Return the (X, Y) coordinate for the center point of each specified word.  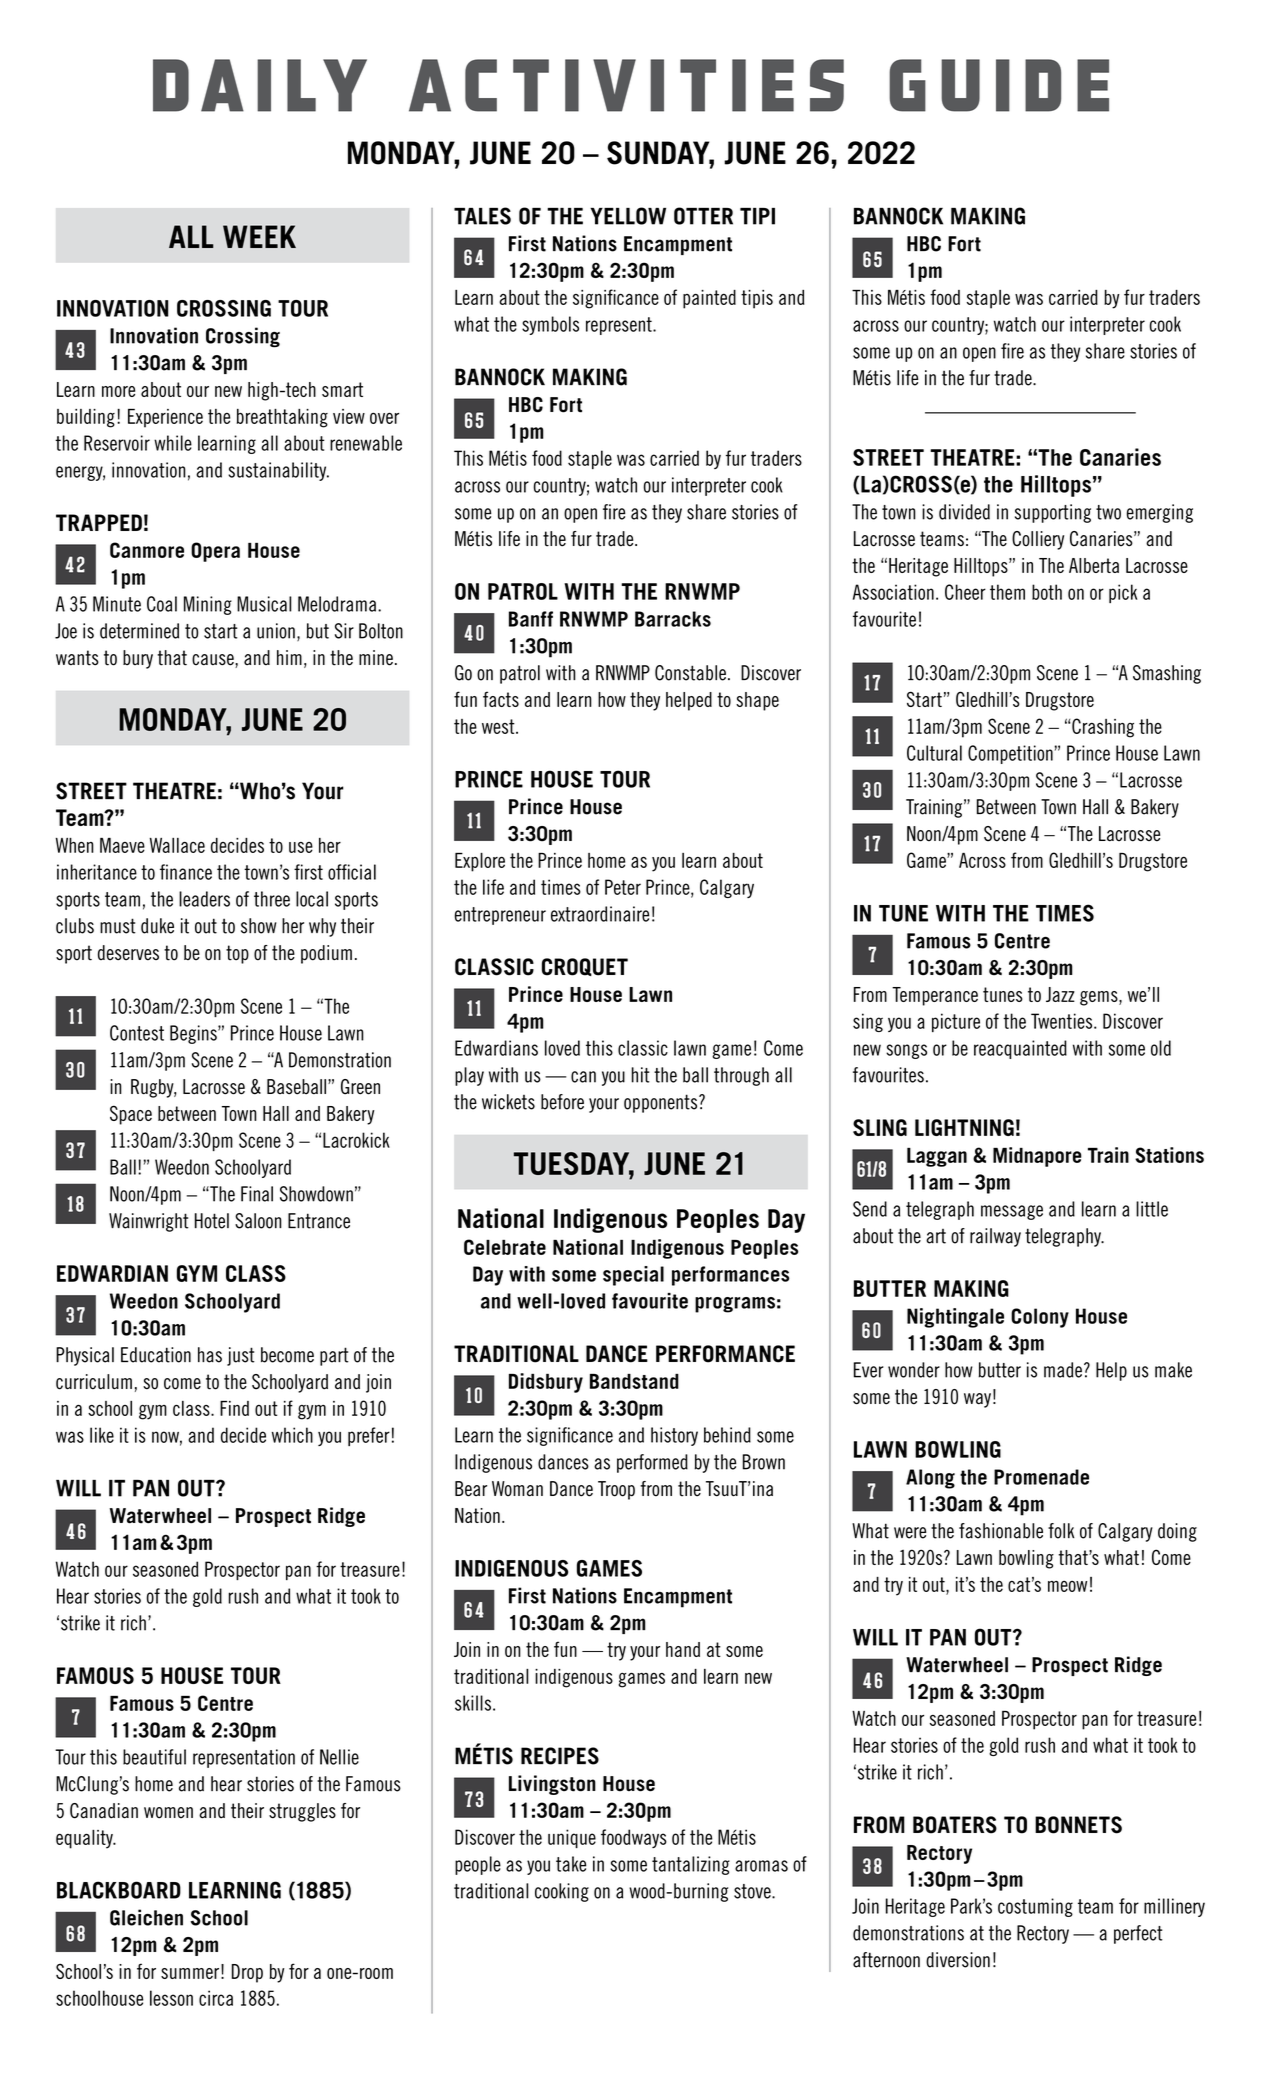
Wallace (177, 845)
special (633, 1276)
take (571, 1864)
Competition (1010, 754)
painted (709, 299)
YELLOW (628, 216)
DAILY (260, 85)
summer (190, 1973)
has (210, 1355)
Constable (690, 673)
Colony (1040, 1318)
